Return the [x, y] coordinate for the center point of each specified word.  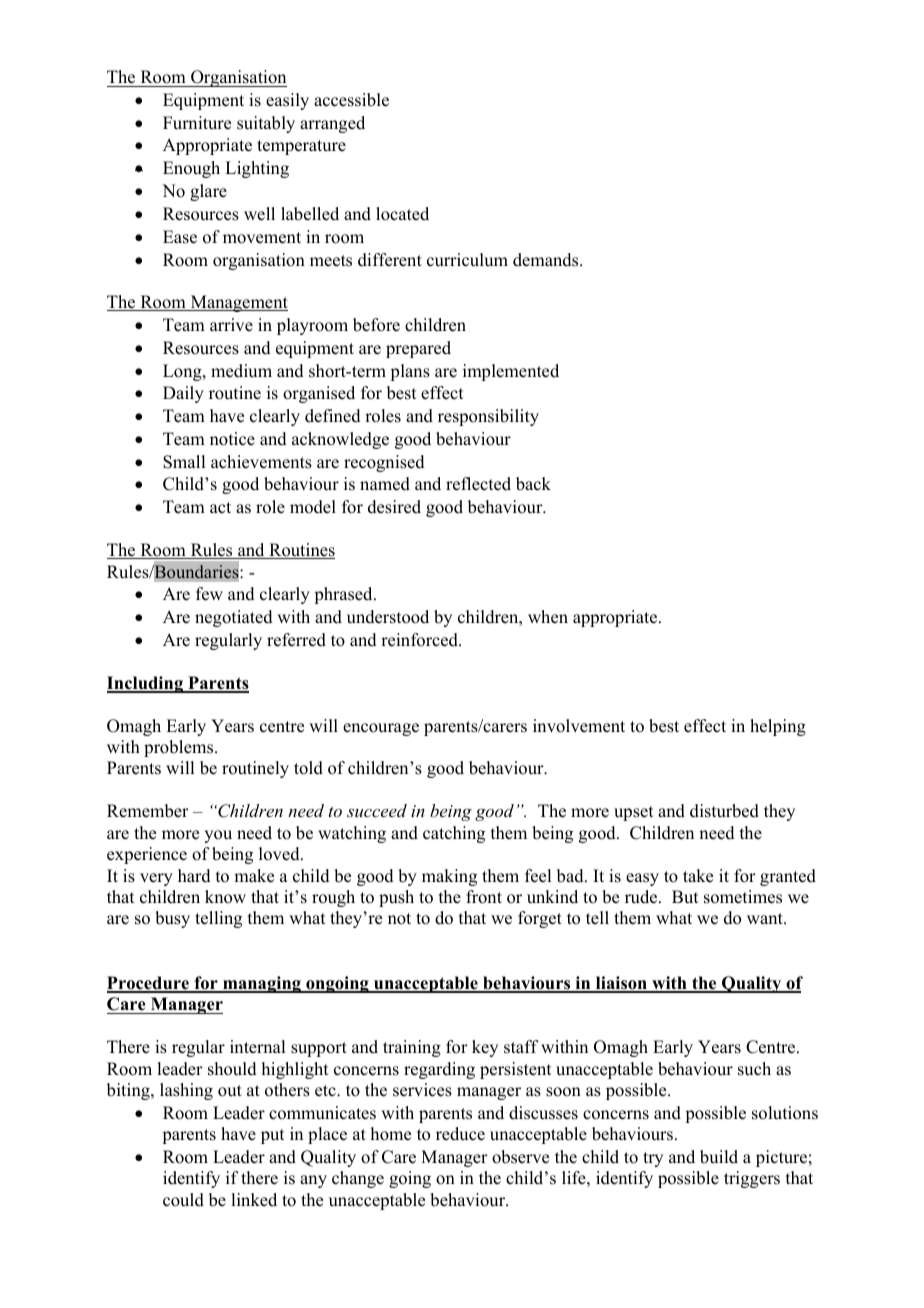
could [183, 1200]
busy [172, 919]
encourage [381, 729]
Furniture [197, 123]
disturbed [724, 811]
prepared [418, 349]
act [220, 508]
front [484, 897]
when [548, 617]
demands [547, 260]
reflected [478, 484]
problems [180, 748]
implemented [511, 372]
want [766, 918]
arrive [231, 325]
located [402, 214]
